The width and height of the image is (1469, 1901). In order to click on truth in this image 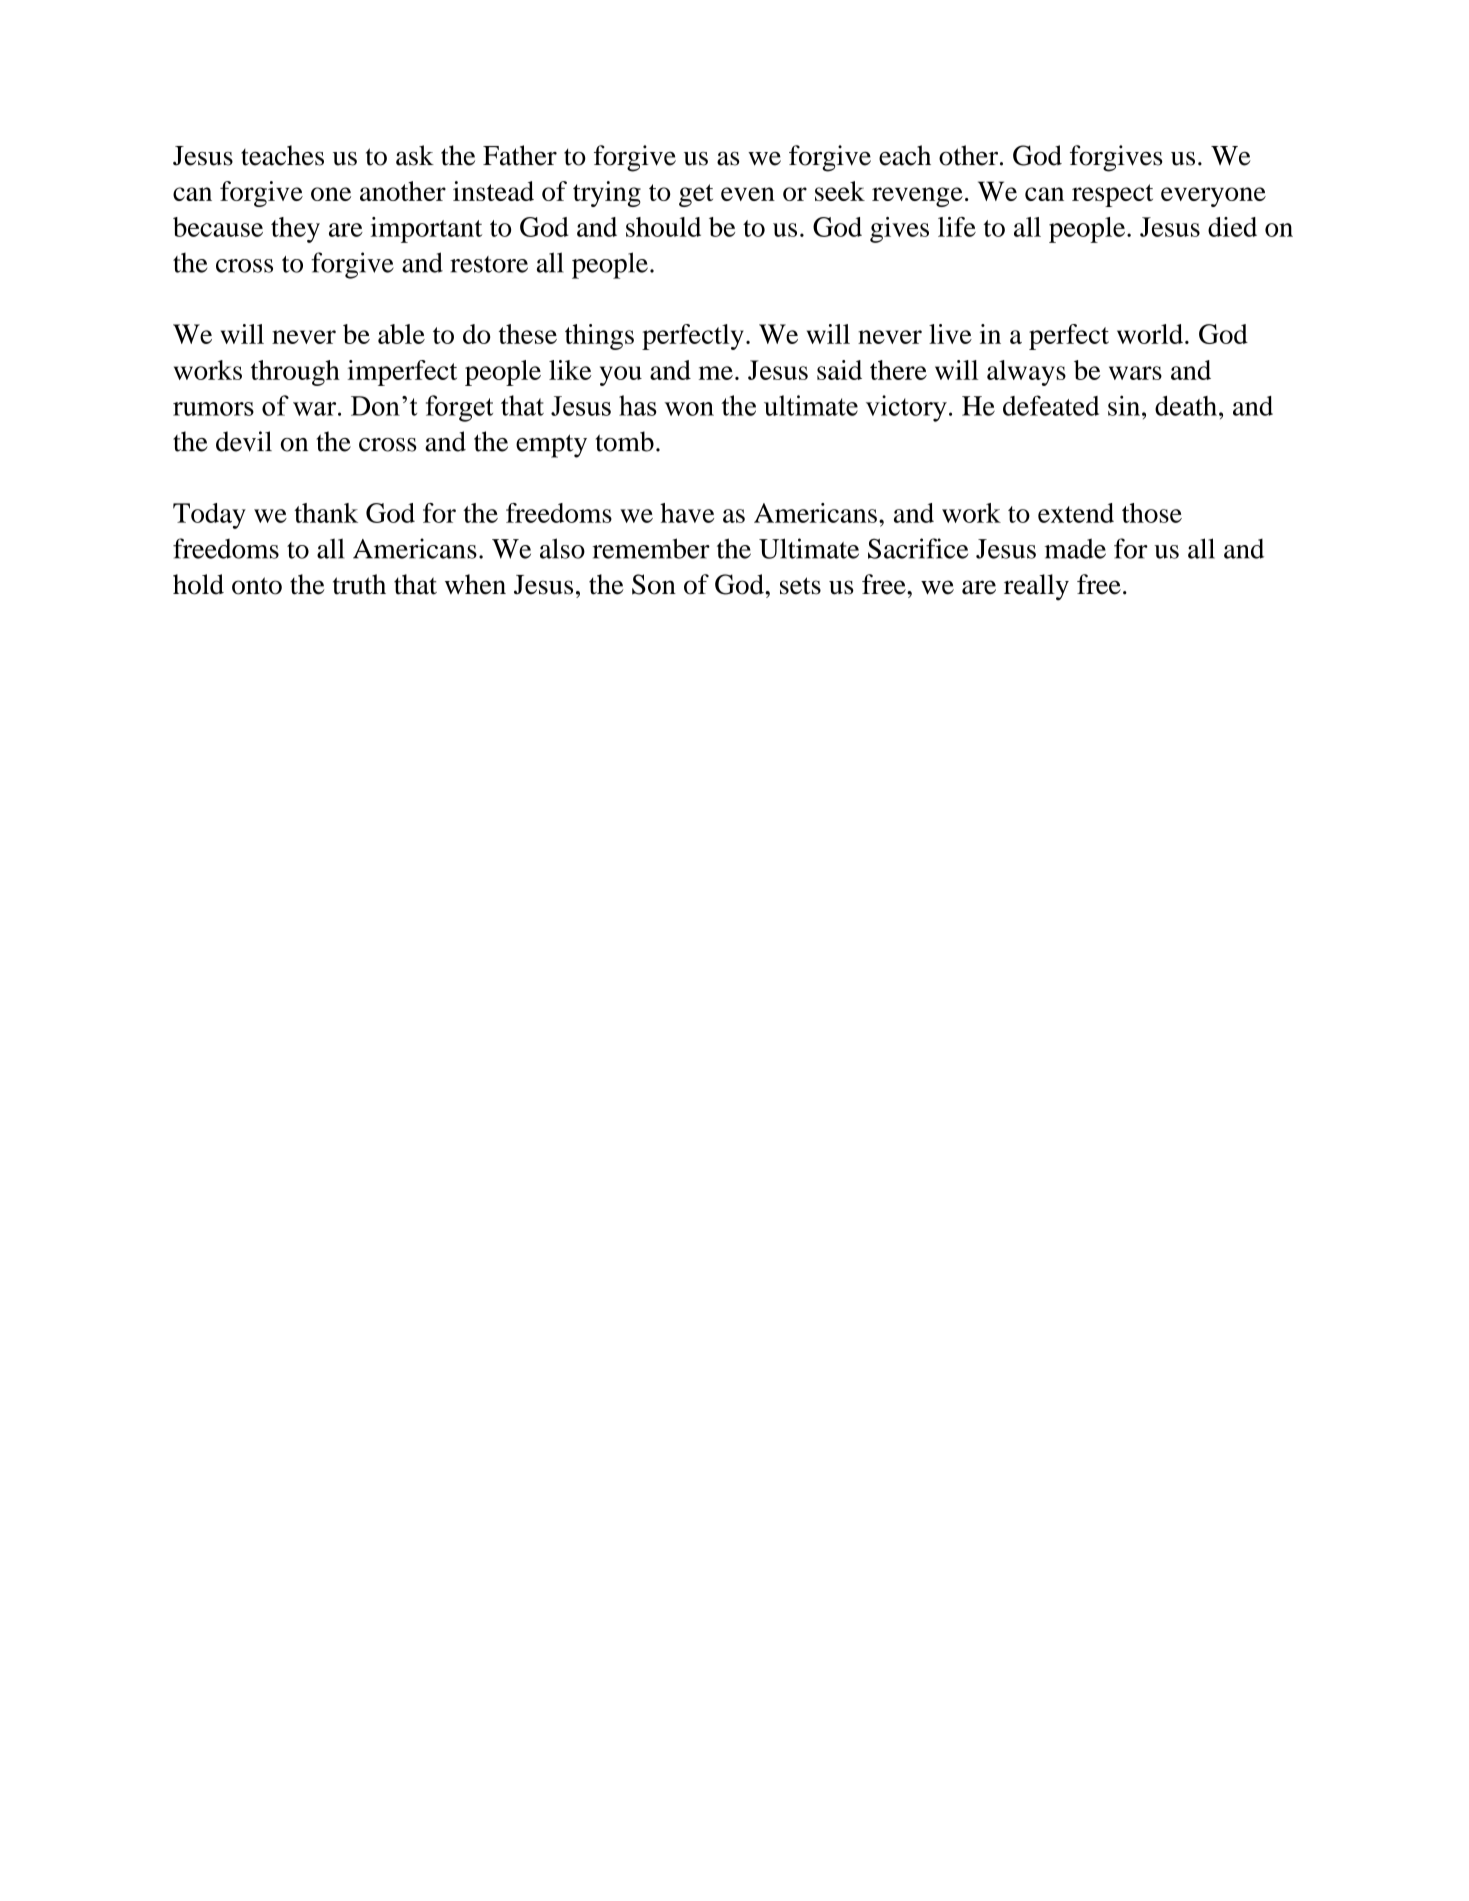, I will do `click(359, 584)`.
